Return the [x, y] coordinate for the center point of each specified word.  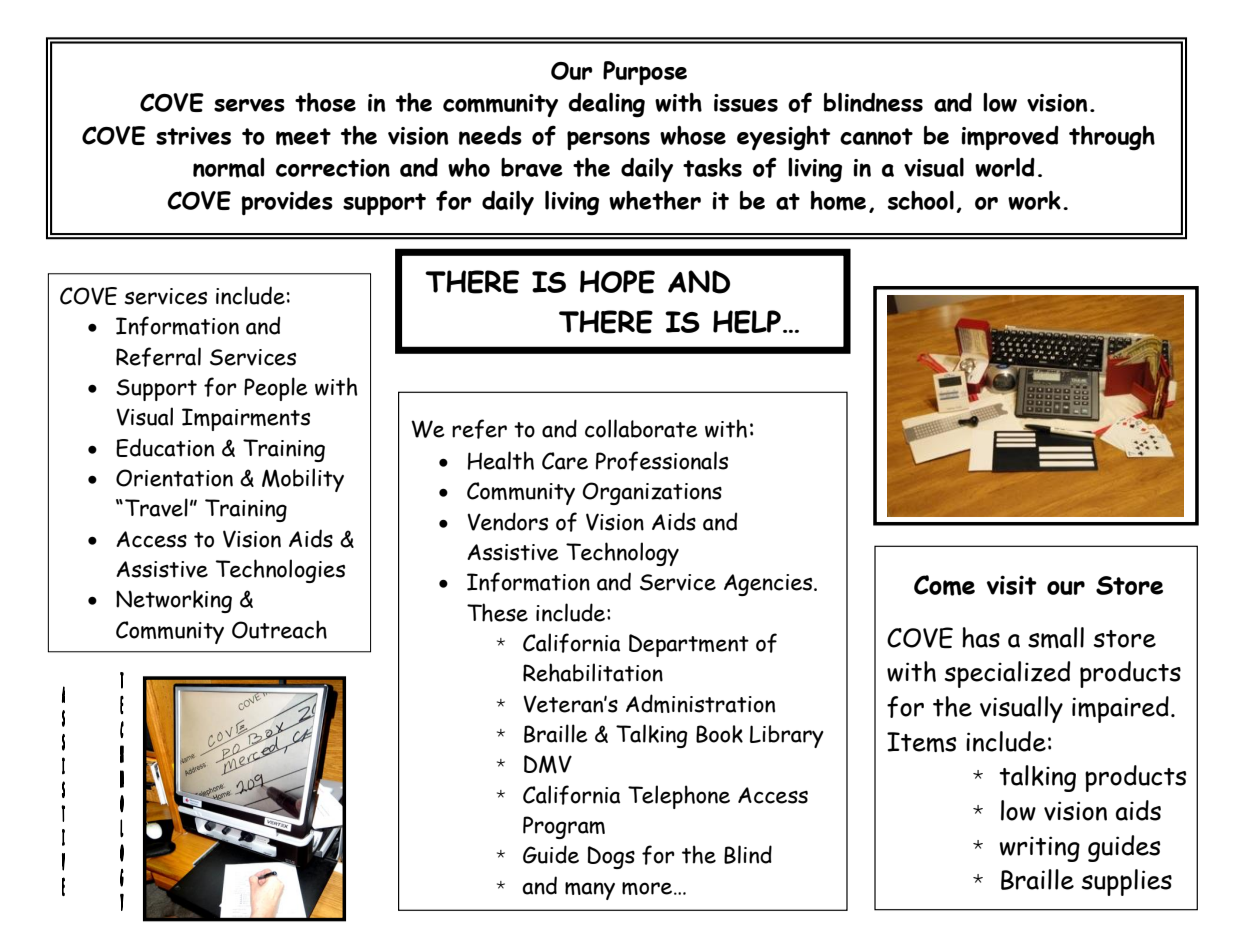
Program [564, 827]
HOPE [617, 282]
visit [1012, 585]
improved [1010, 138]
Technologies [280, 571]
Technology [622, 554]
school [921, 200]
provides [287, 203]
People [276, 389]
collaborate [641, 428]
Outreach [279, 629]
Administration [700, 703]
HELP [747, 322]
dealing [606, 105]
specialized [1007, 674]
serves [249, 105]
